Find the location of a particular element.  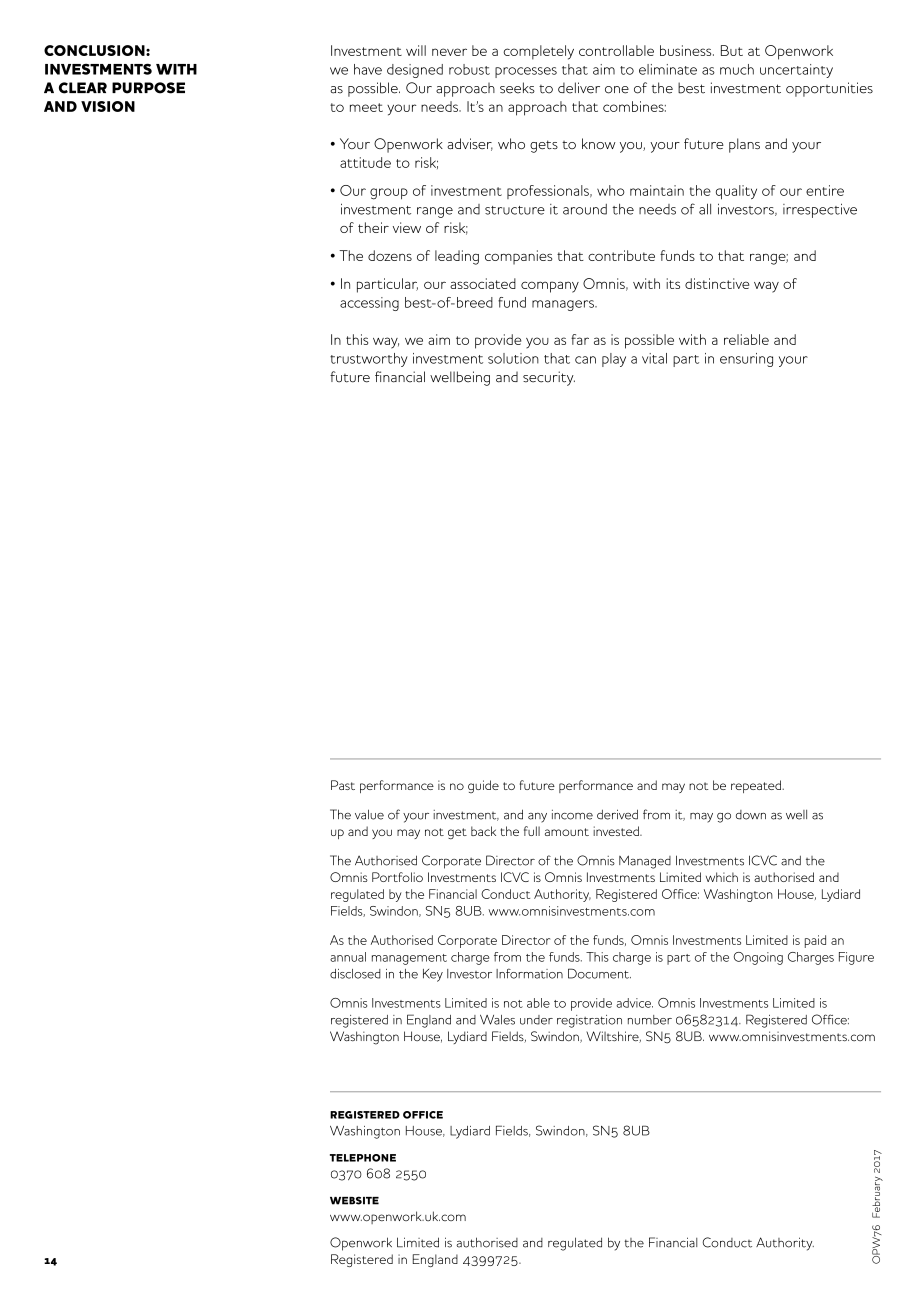

down is located at coordinates (751, 815).
